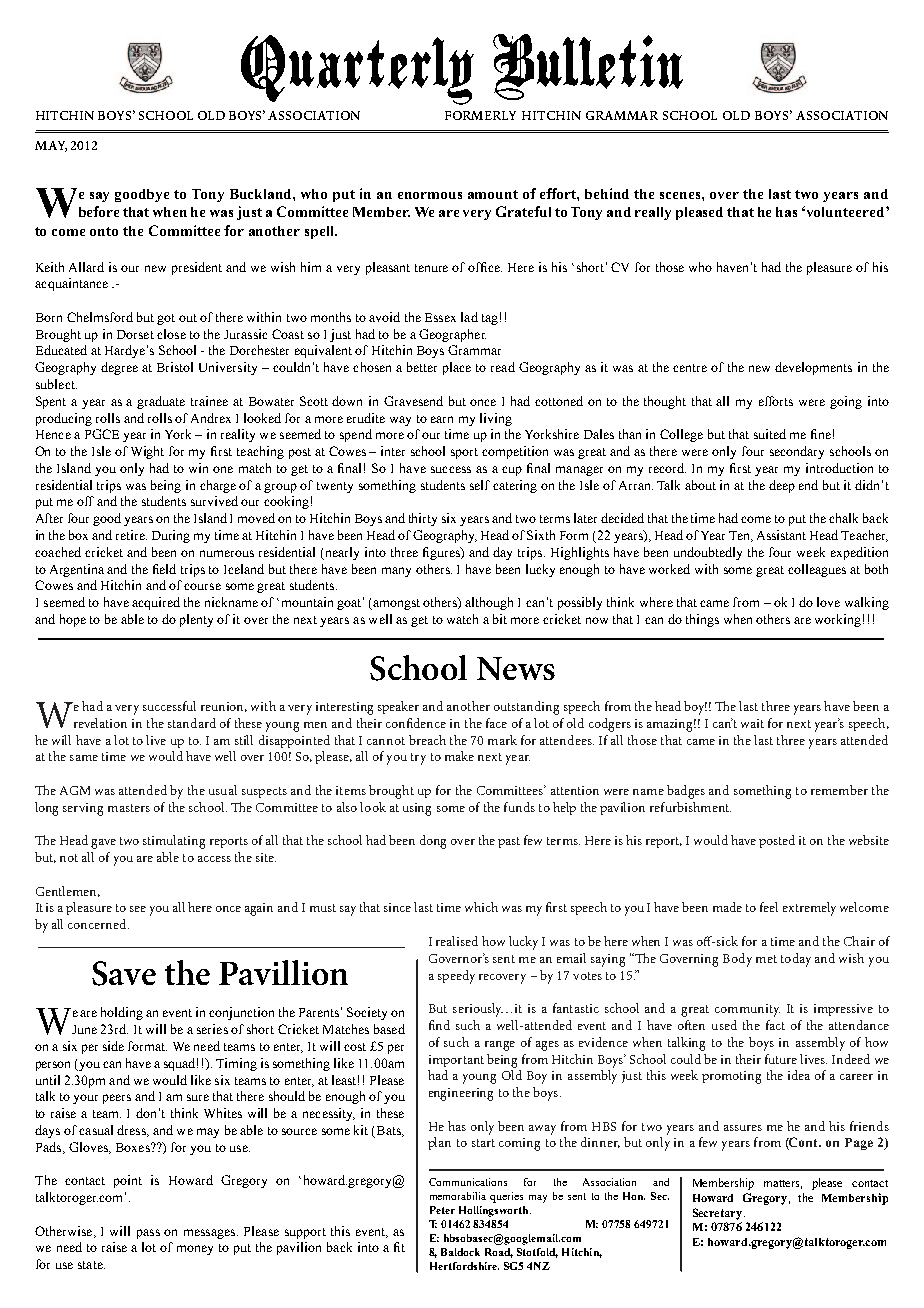 The image size is (924, 1308). Describe the element at coordinates (782, 486) in the screenshot. I see `deep` at that location.
